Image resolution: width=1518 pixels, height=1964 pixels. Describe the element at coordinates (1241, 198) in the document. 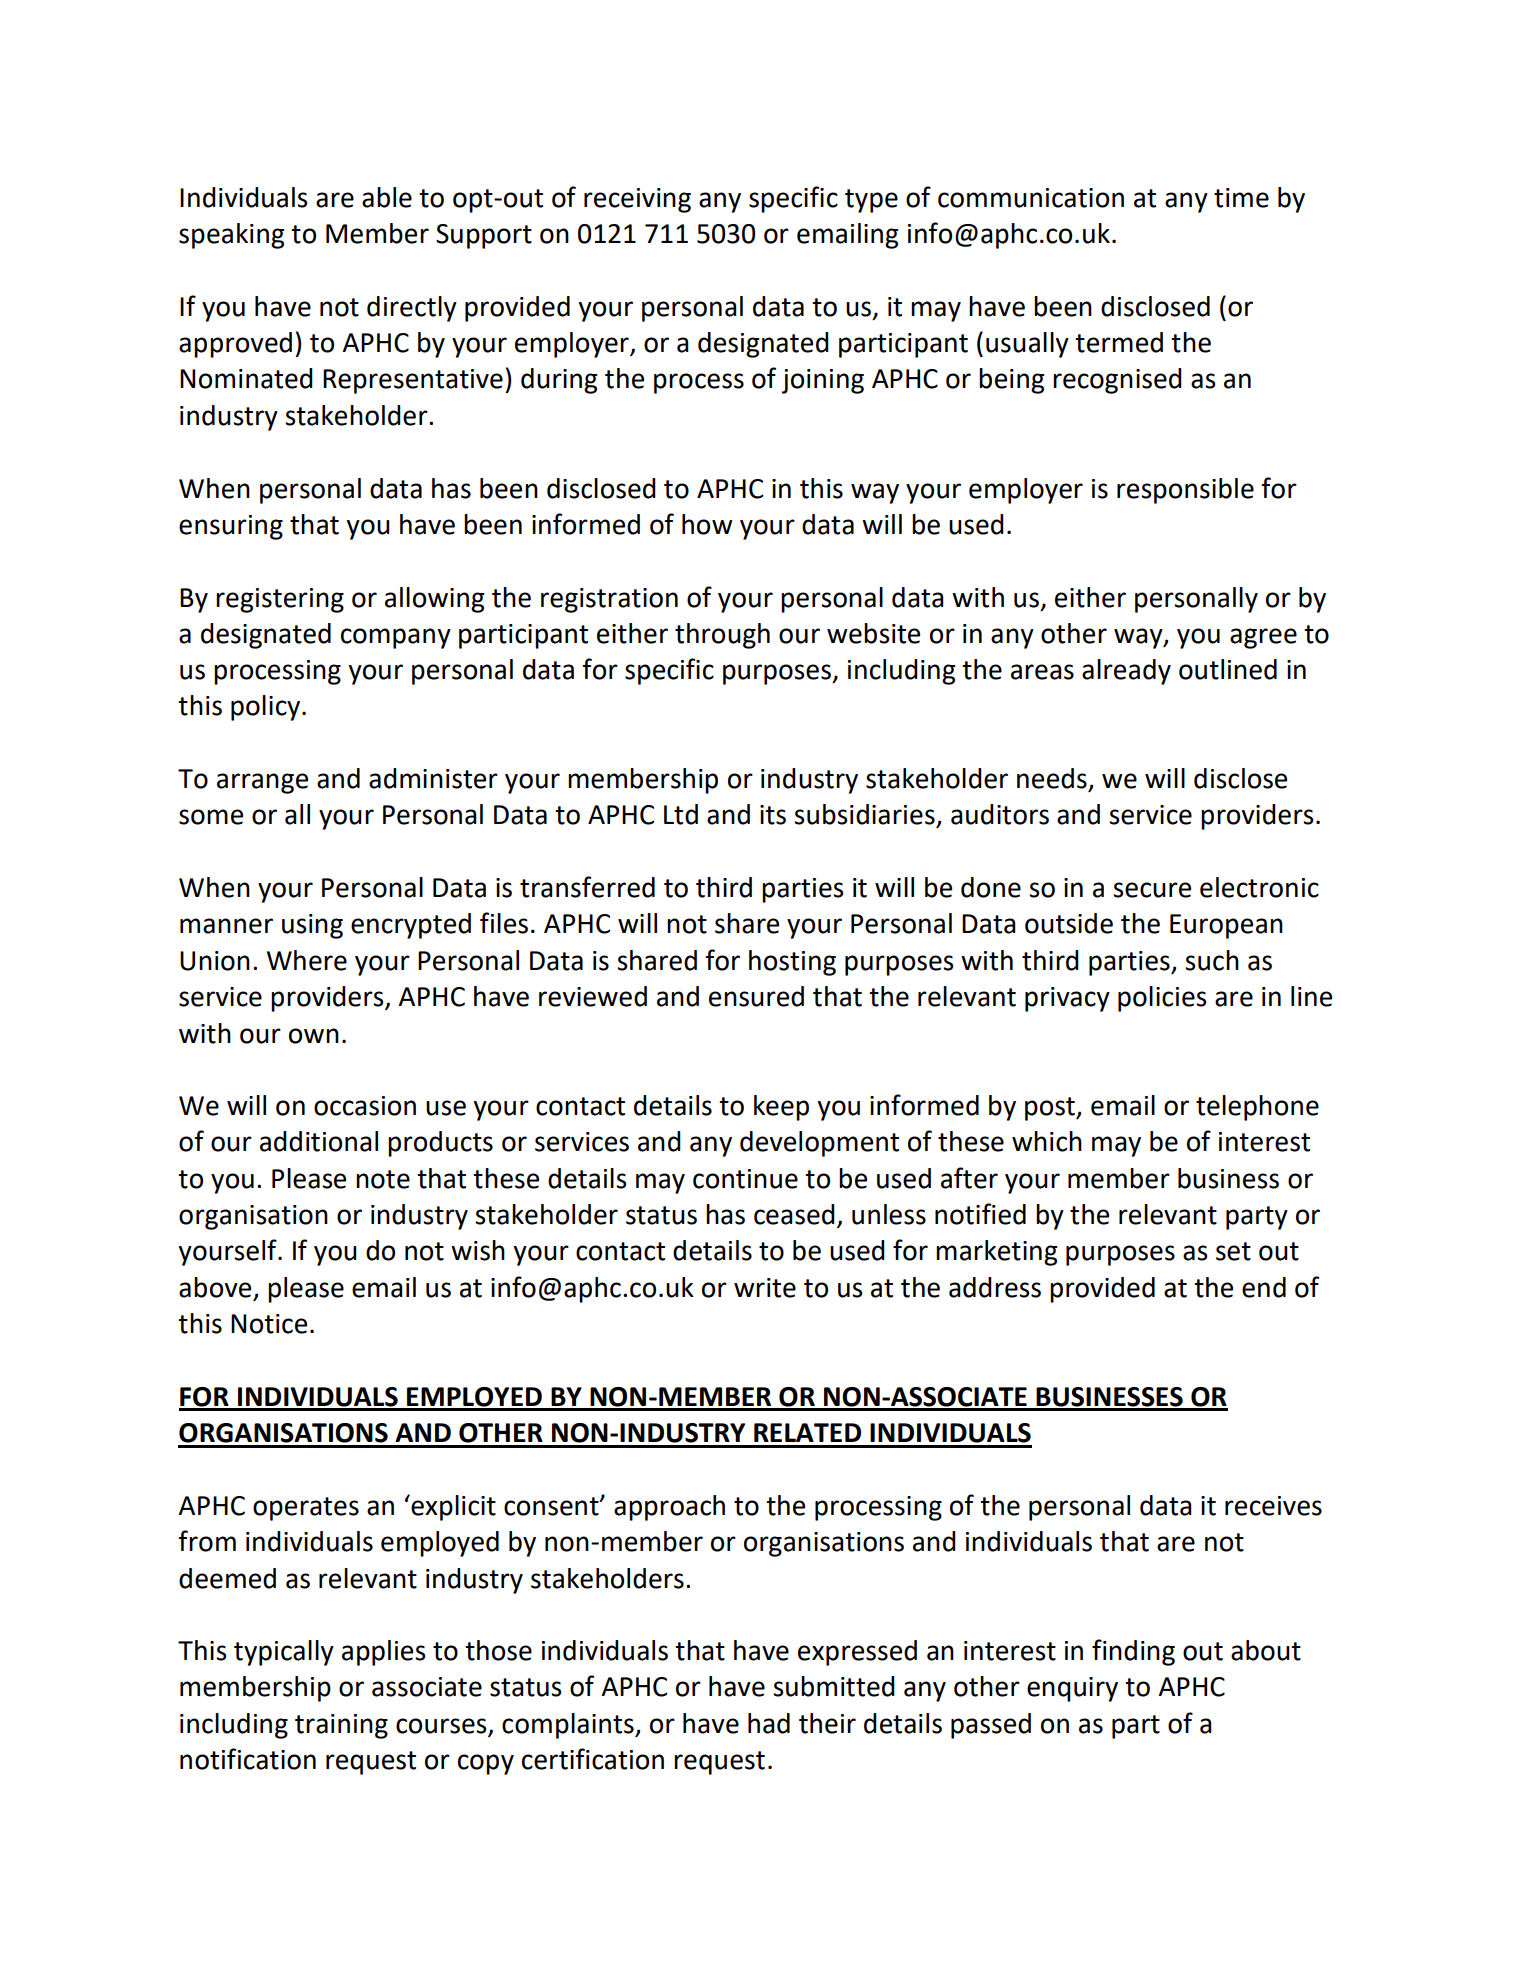

I see `time` at that location.
